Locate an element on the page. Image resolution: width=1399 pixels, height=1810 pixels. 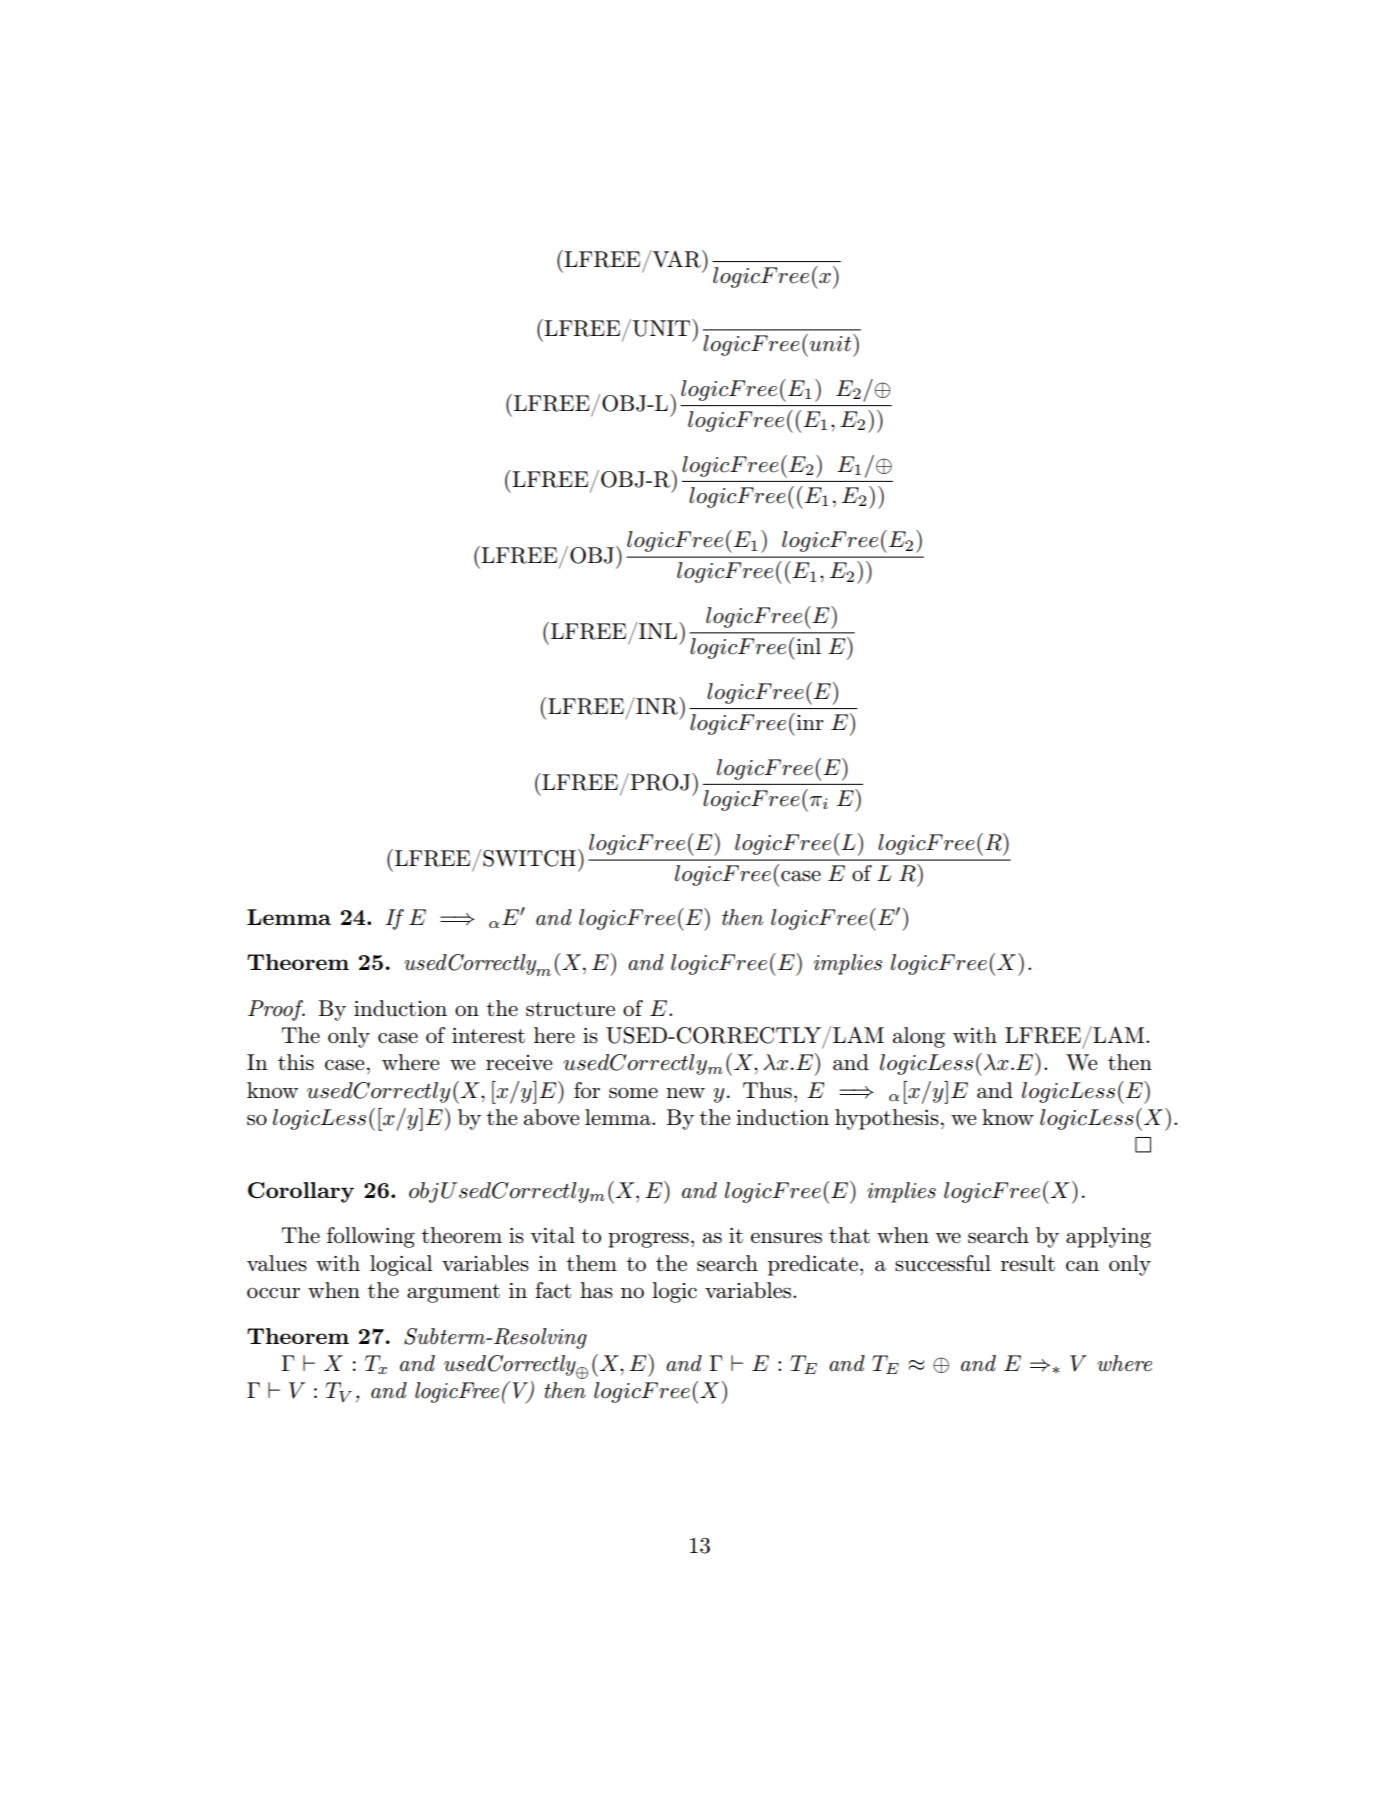
structure is located at coordinates (570, 1009).
